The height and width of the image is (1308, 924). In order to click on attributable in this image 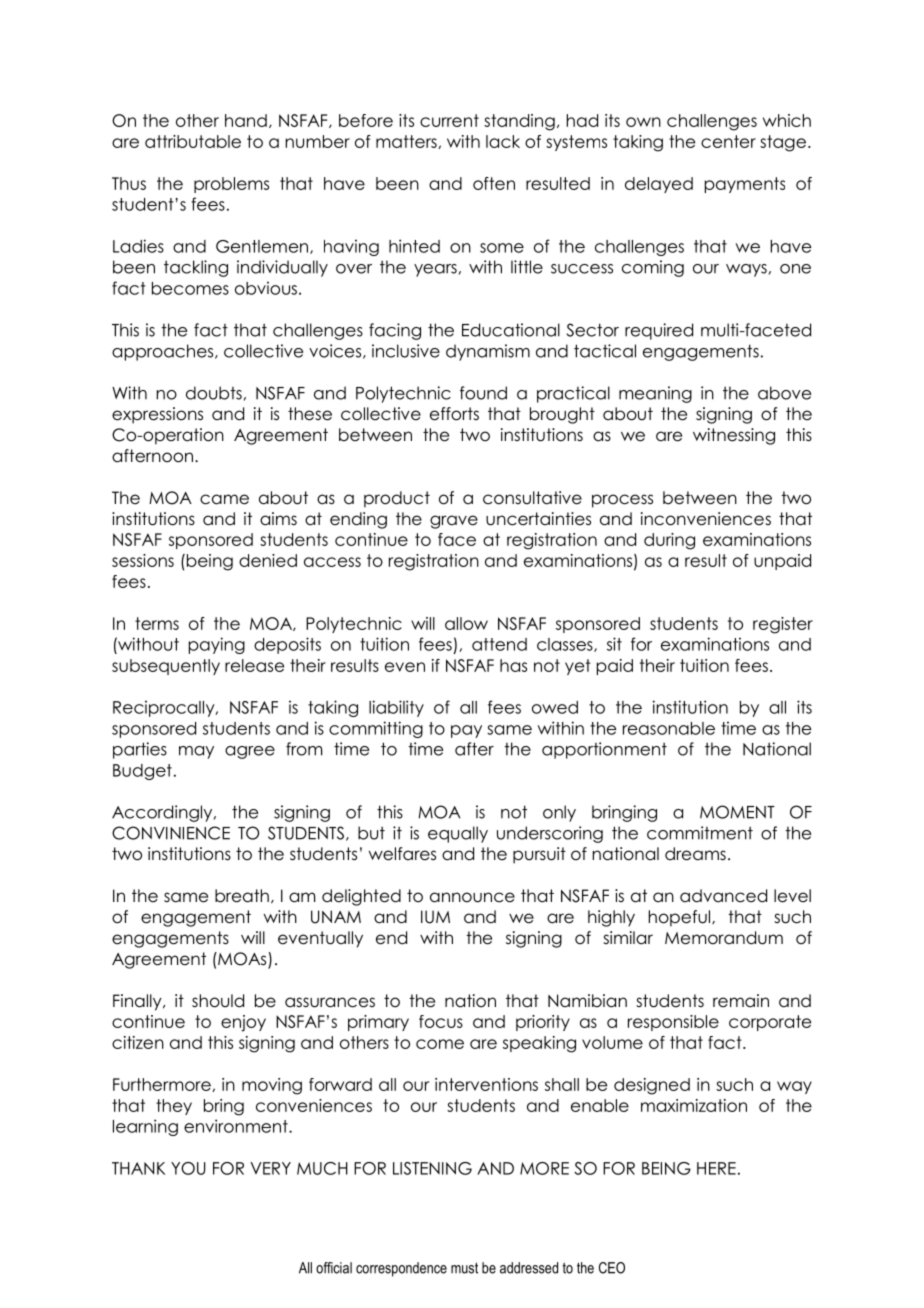, I will do `click(193, 141)`.
